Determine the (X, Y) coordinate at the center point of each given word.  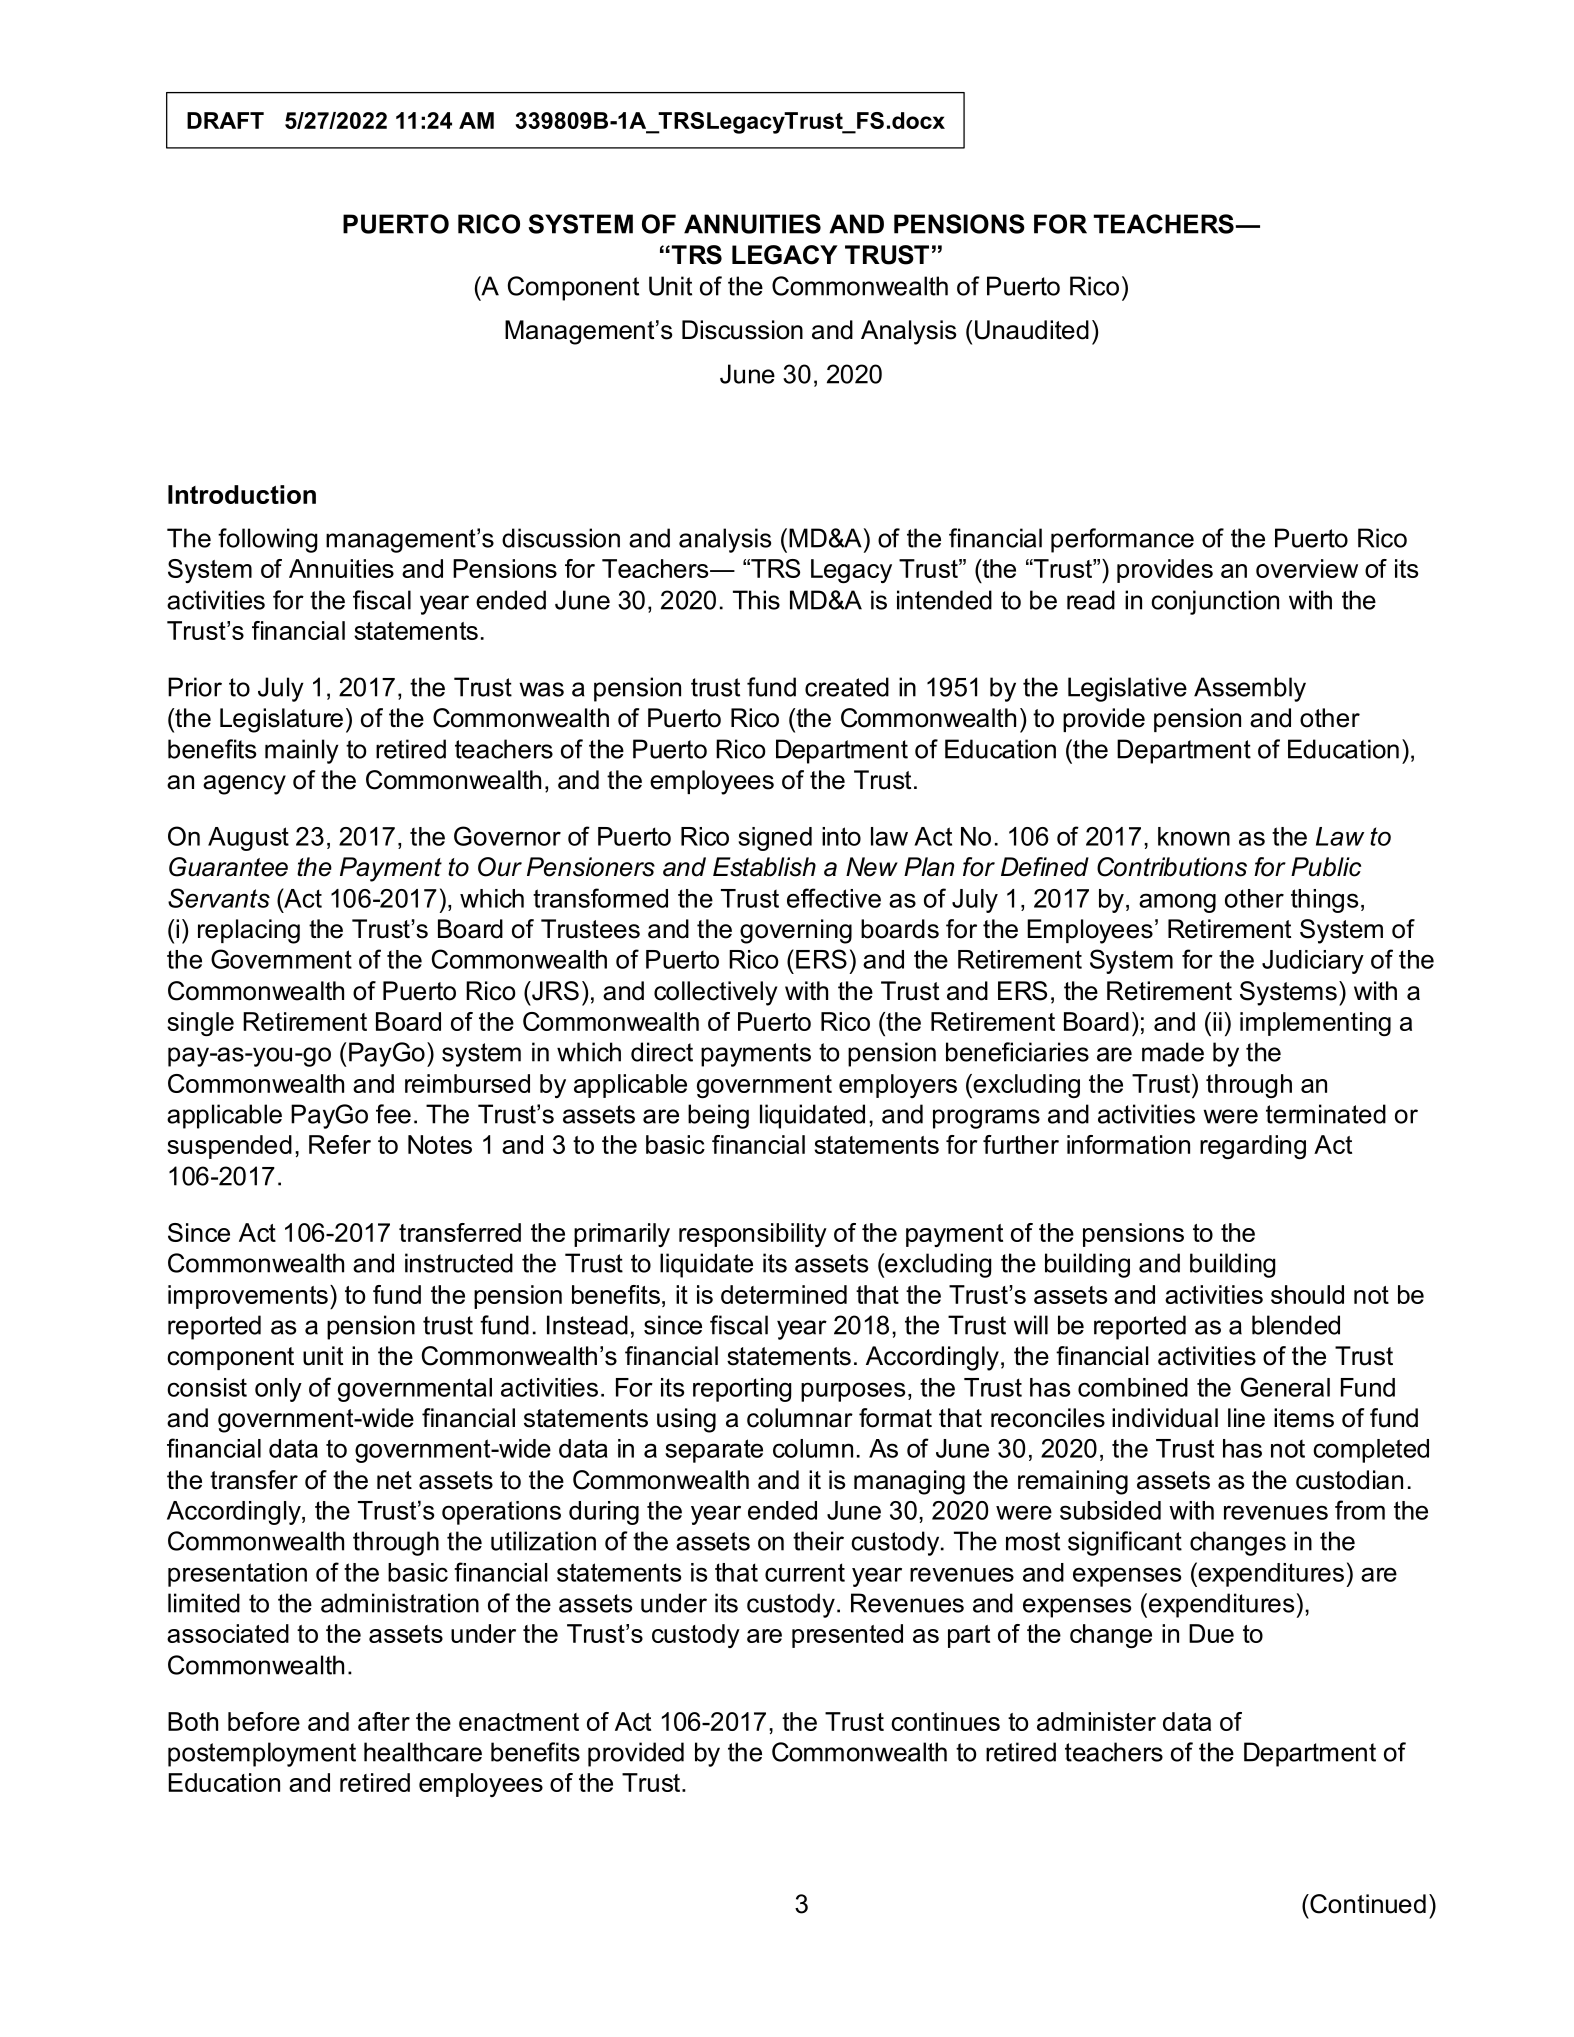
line (1246, 1418)
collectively (715, 993)
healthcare (423, 1752)
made (1173, 1052)
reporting (742, 1390)
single (200, 1024)
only (278, 1390)
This (756, 600)
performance (1122, 540)
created (847, 687)
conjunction (1215, 602)
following (267, 540)
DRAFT (225, 120)
